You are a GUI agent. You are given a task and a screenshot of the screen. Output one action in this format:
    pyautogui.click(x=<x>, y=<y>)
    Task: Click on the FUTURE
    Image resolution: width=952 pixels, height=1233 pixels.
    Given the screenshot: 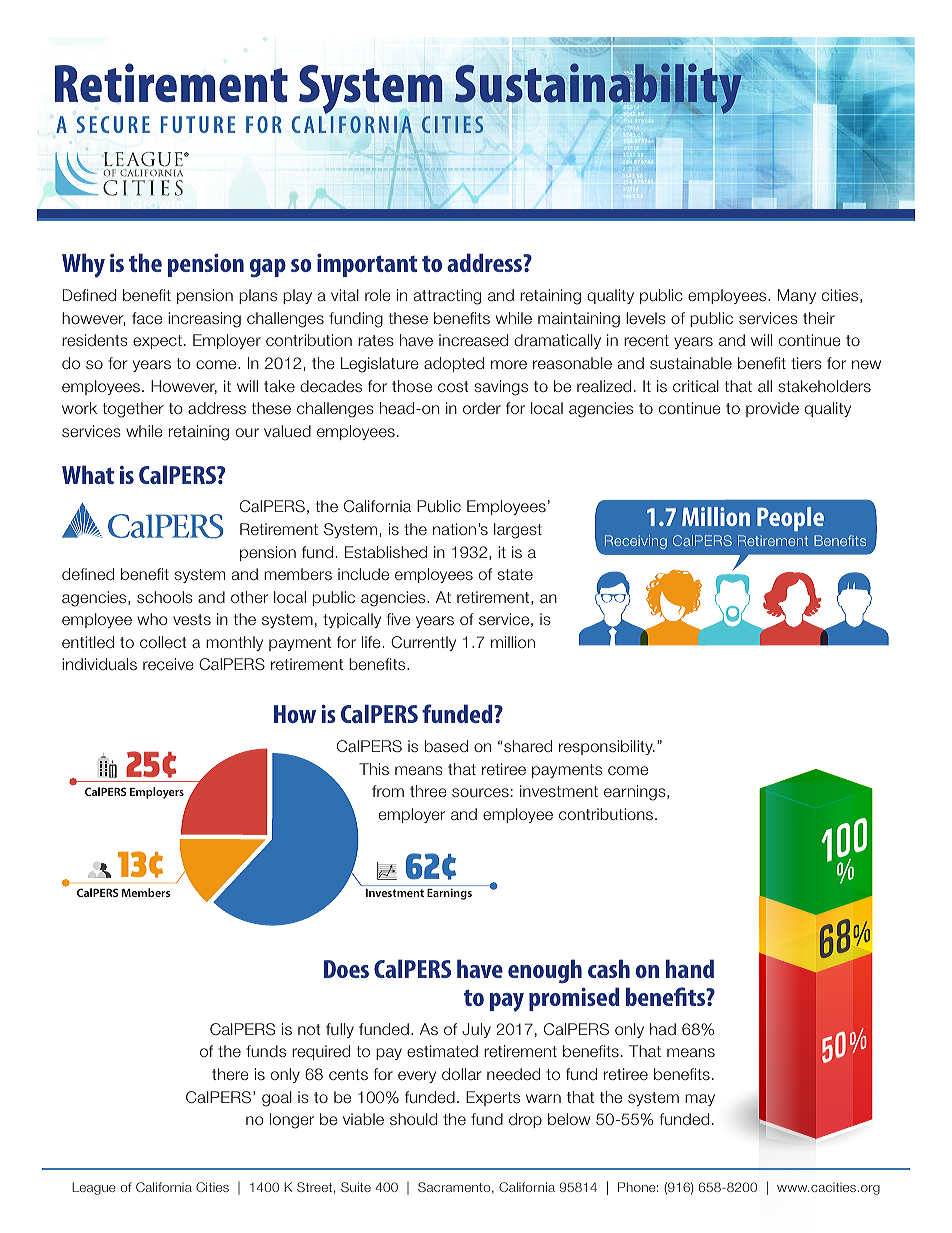 What is the action you would take?
    pyautogui.click(x=198, y=124)
